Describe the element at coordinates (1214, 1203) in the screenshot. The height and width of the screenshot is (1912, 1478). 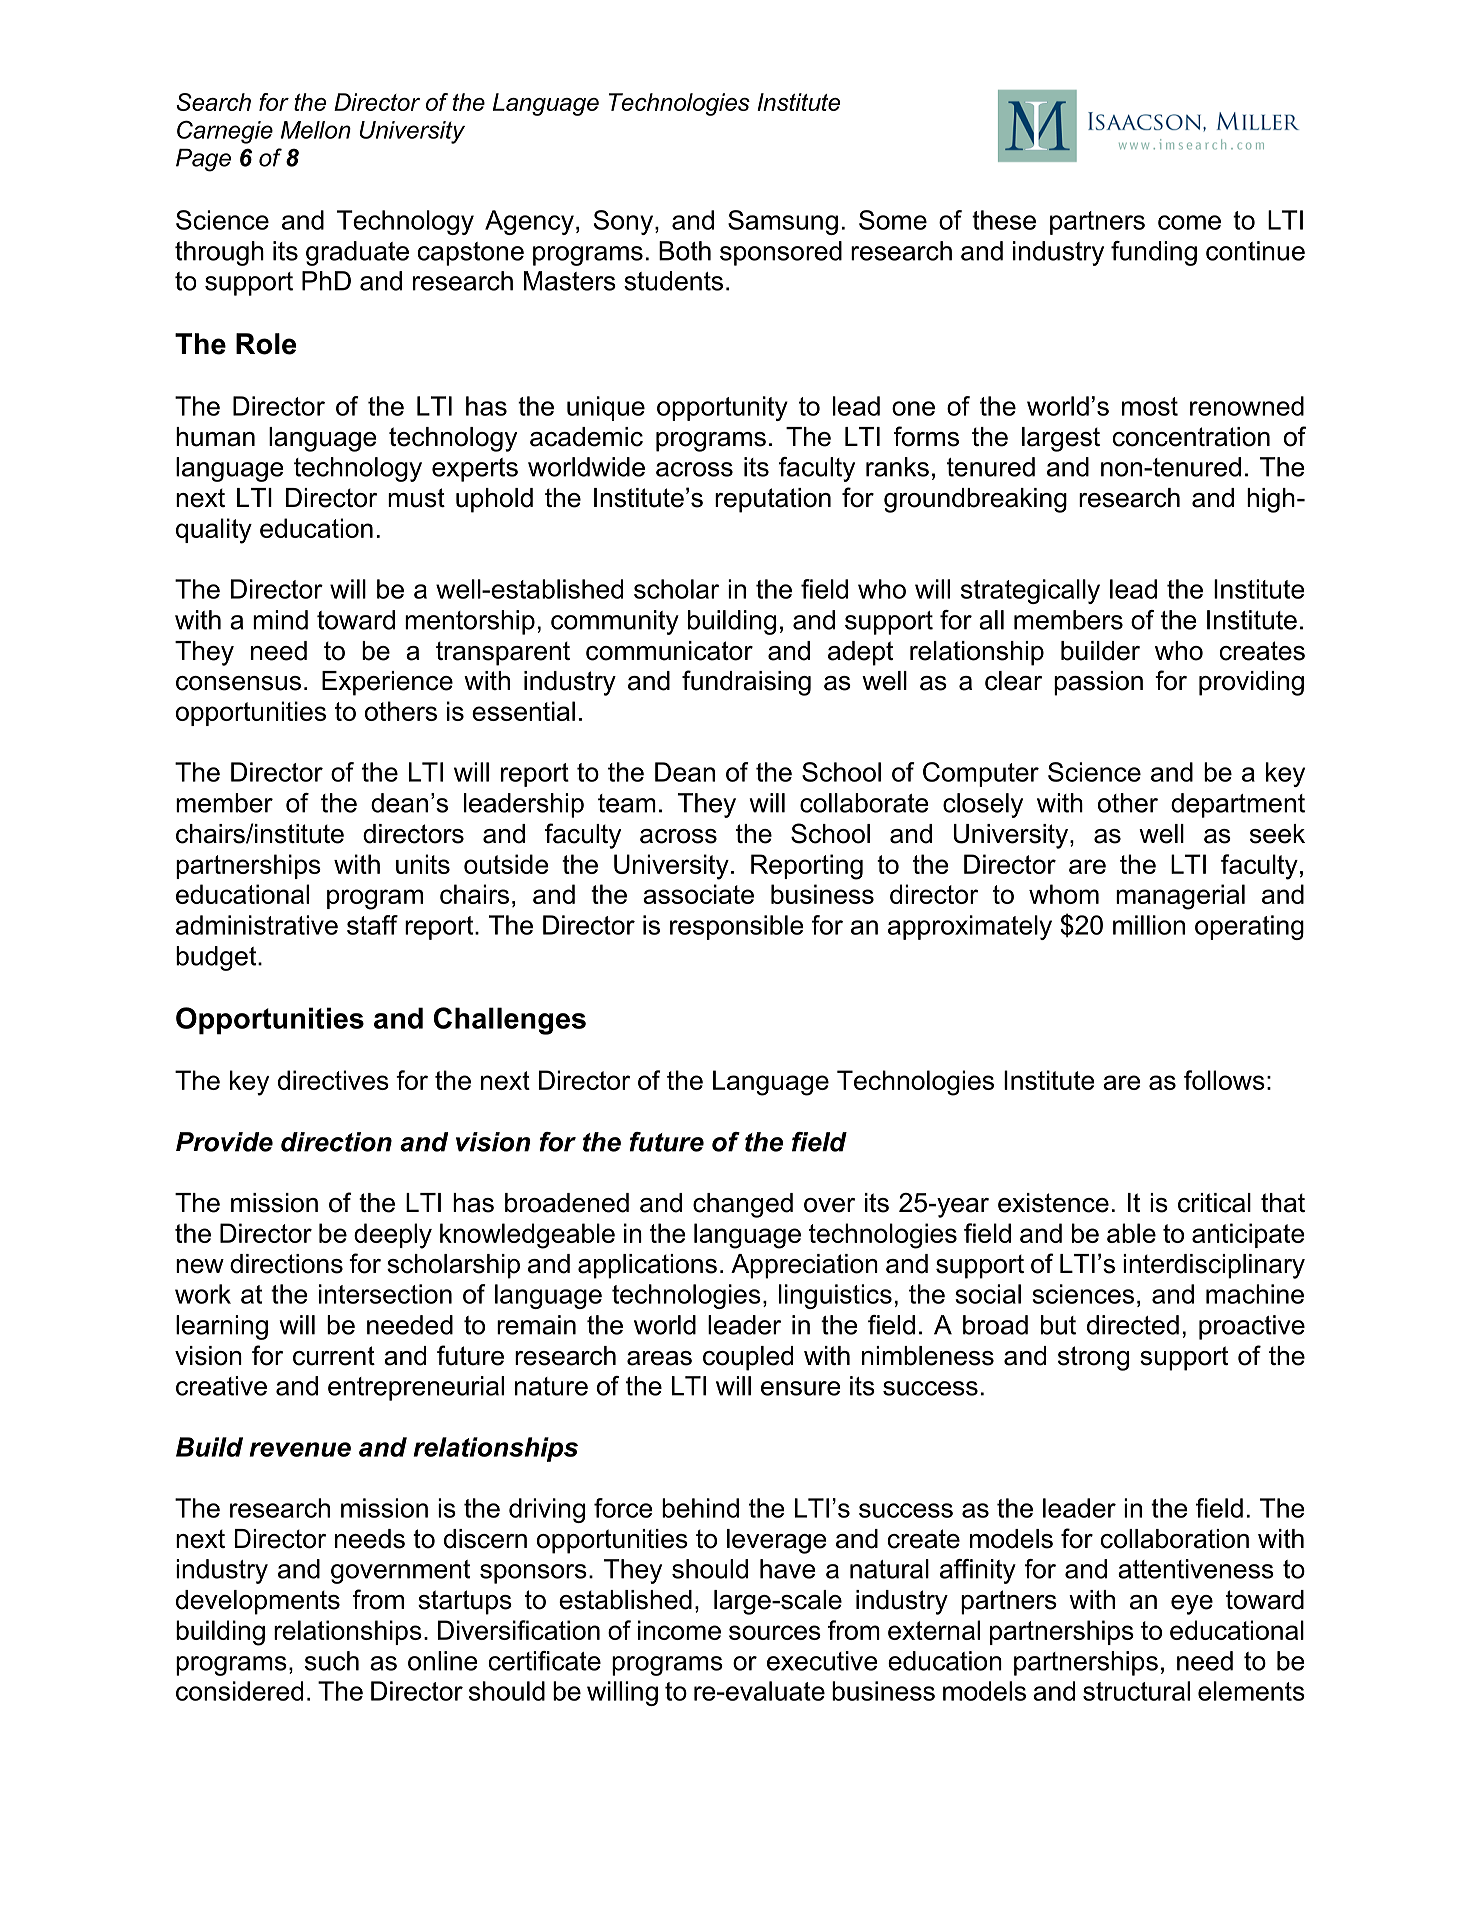
I see `critical` at that location.
